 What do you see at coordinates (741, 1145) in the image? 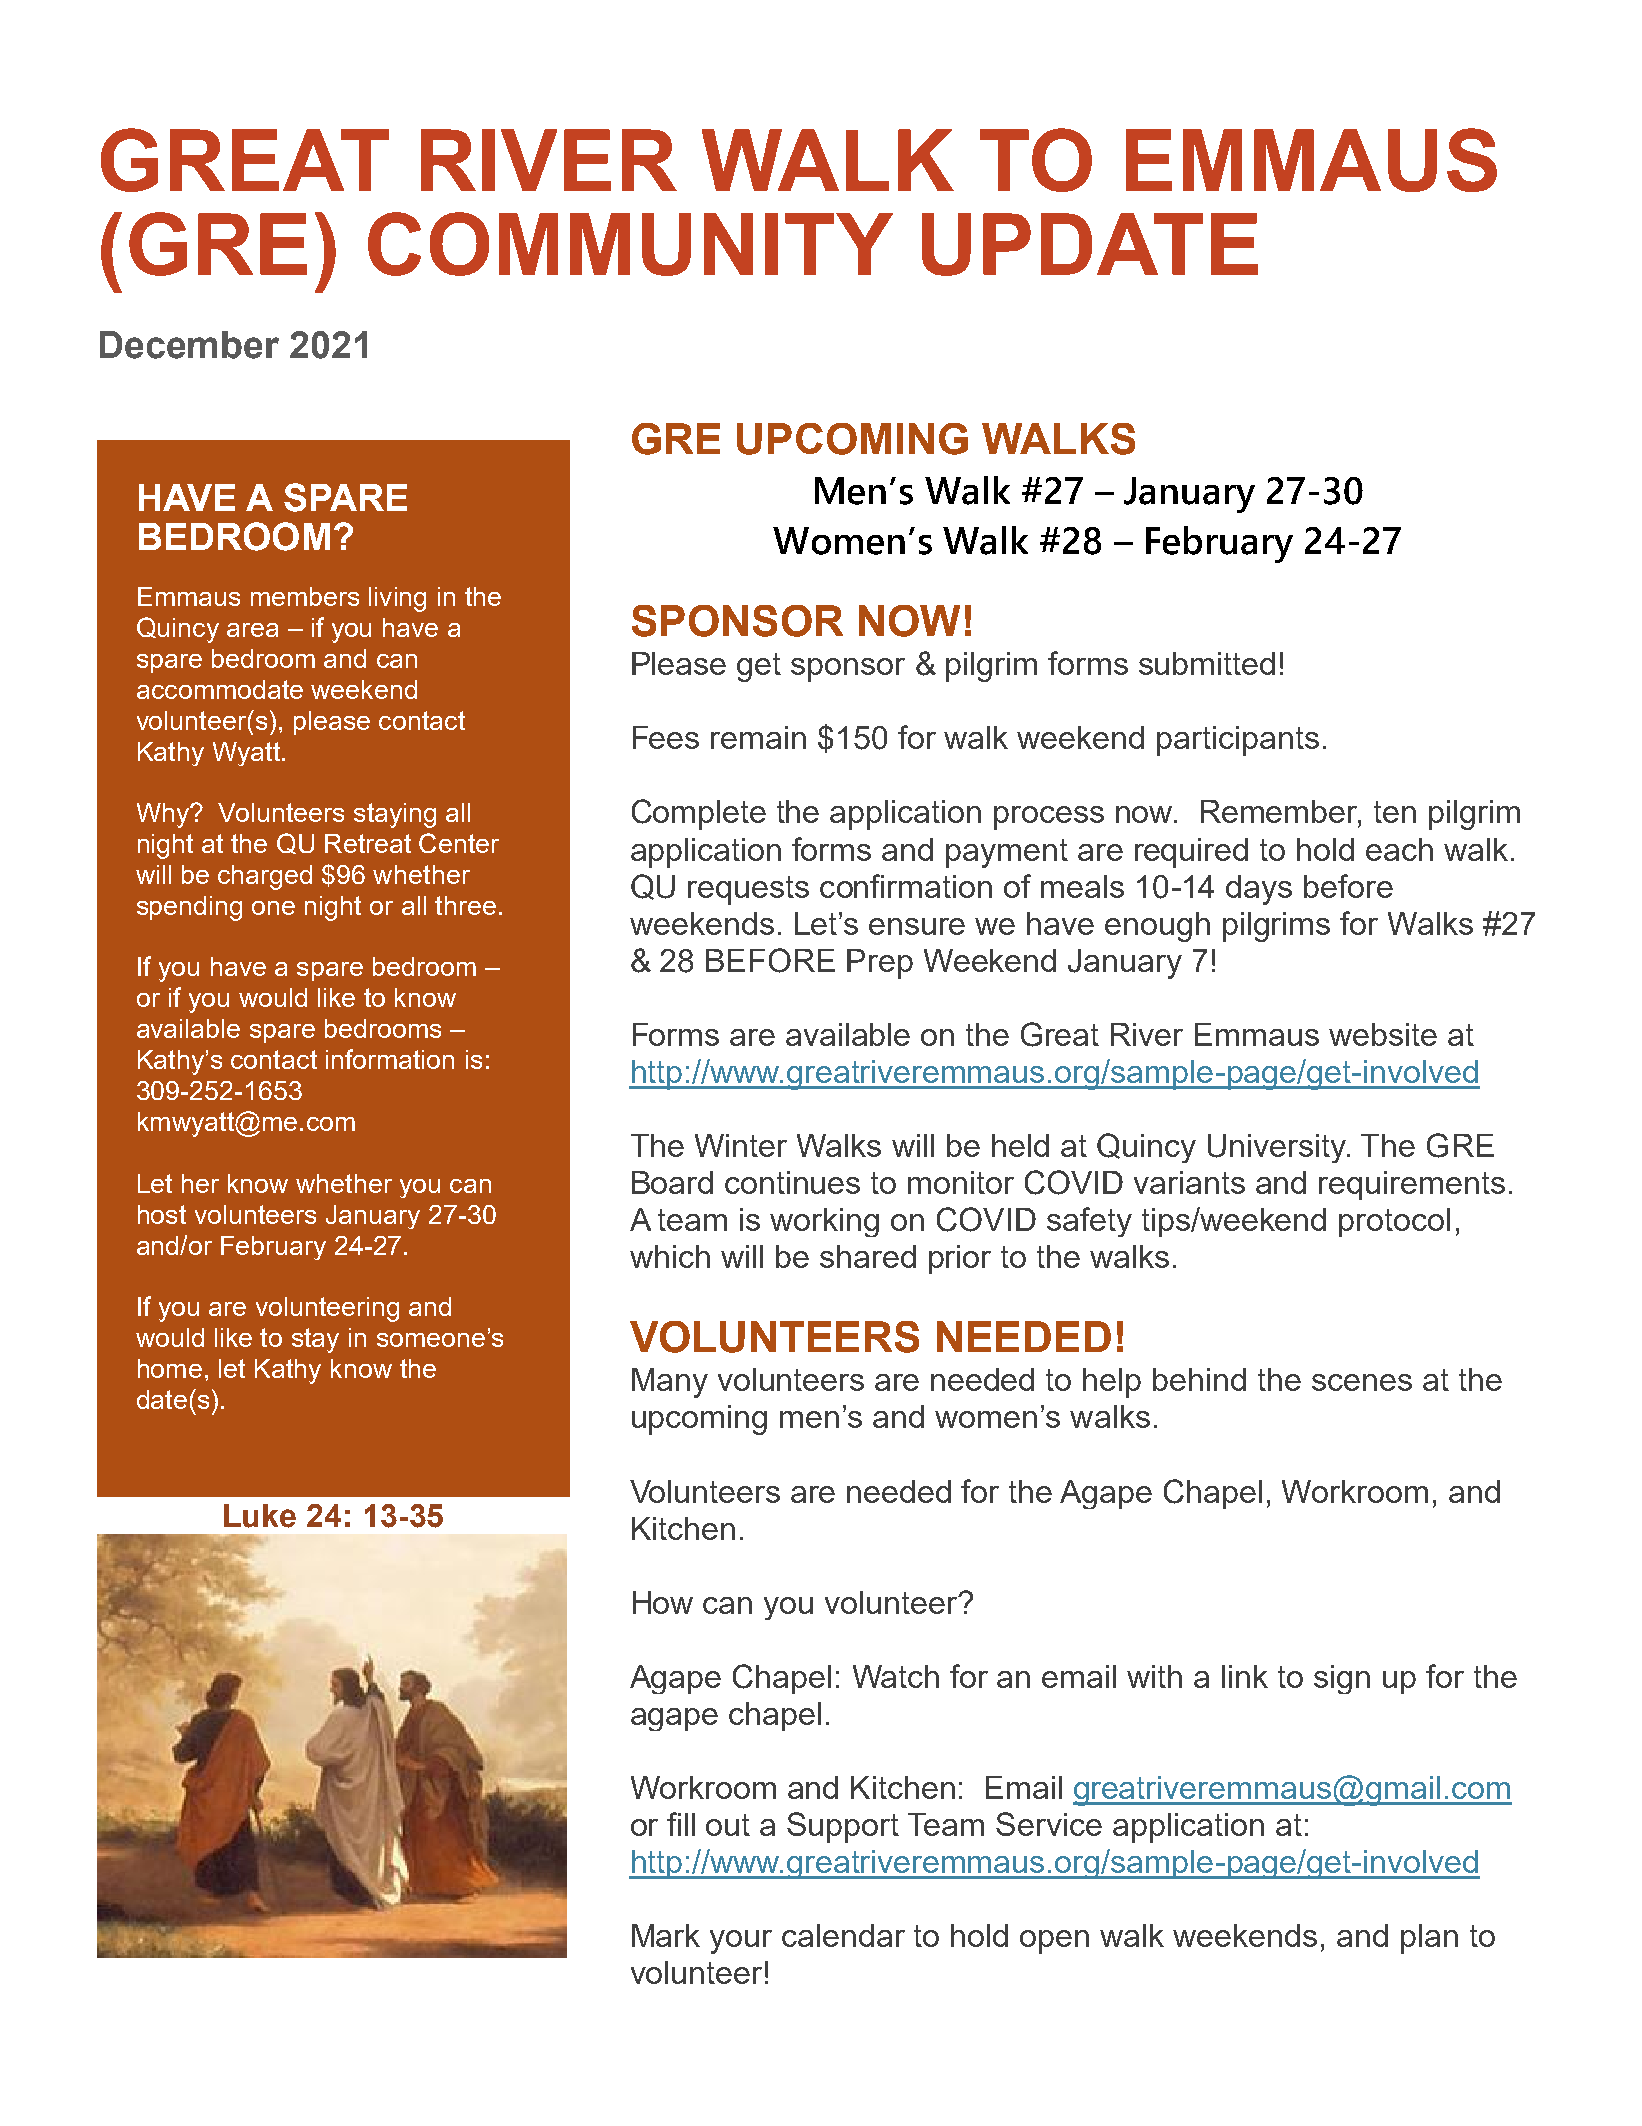
I see `Winter` at bounding box center [741, 1145].
